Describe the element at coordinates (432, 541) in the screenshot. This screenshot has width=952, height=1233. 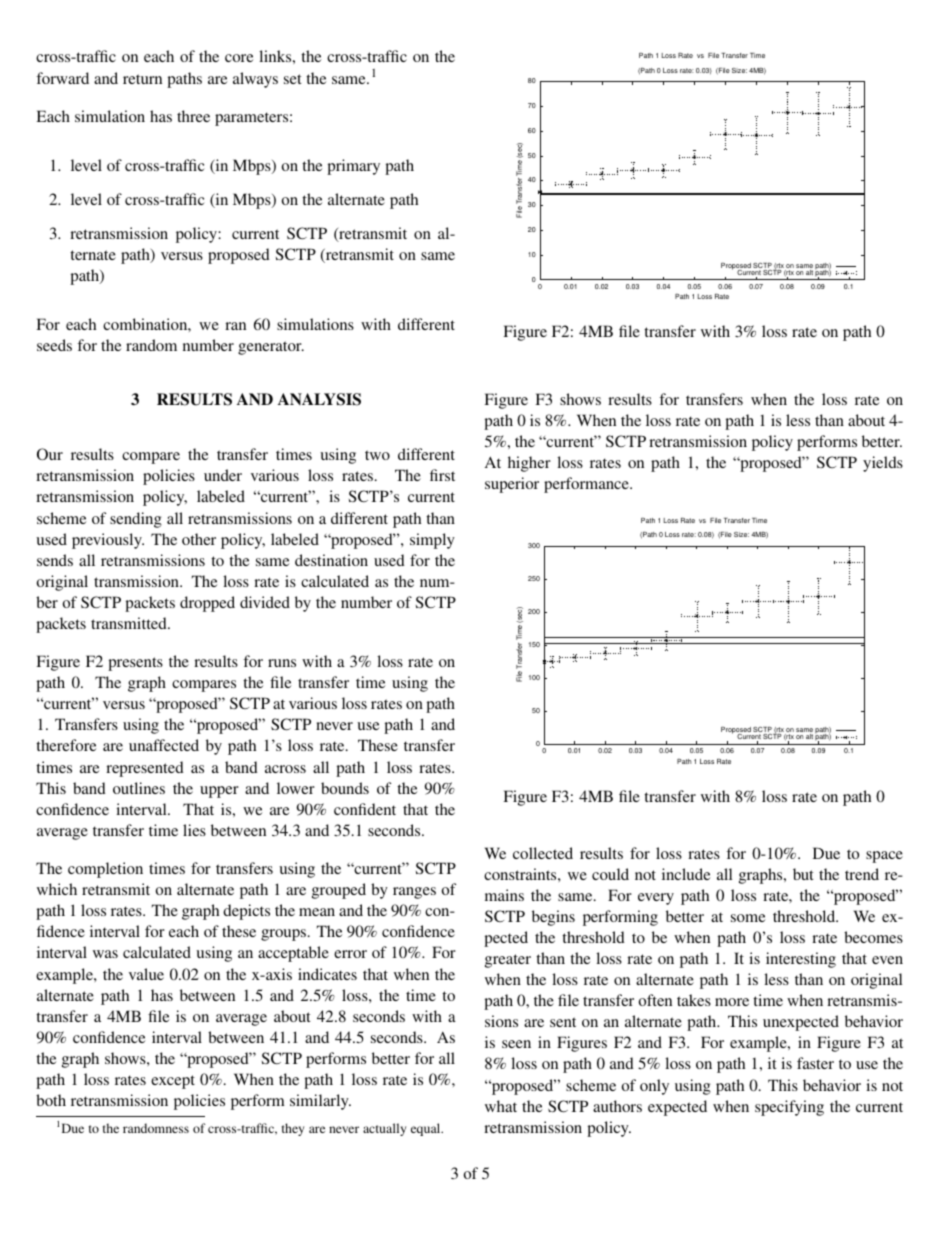
I see `simply` at that location.
